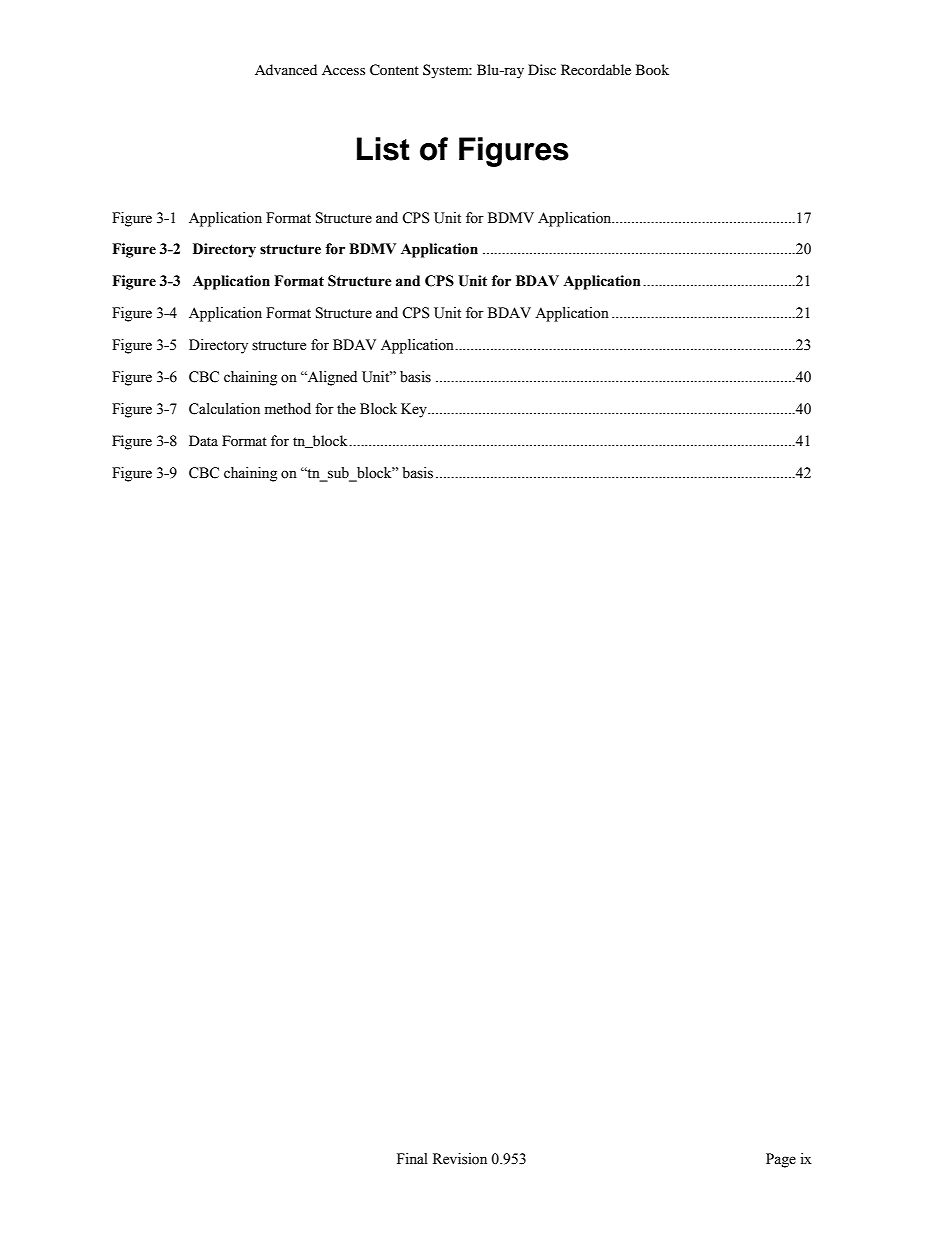 This screenshot has height=1233, width=952. What do you see at coordinates (224, 409) in the screenshot?
I see `Calculation` at bounding box center [224, 409].
